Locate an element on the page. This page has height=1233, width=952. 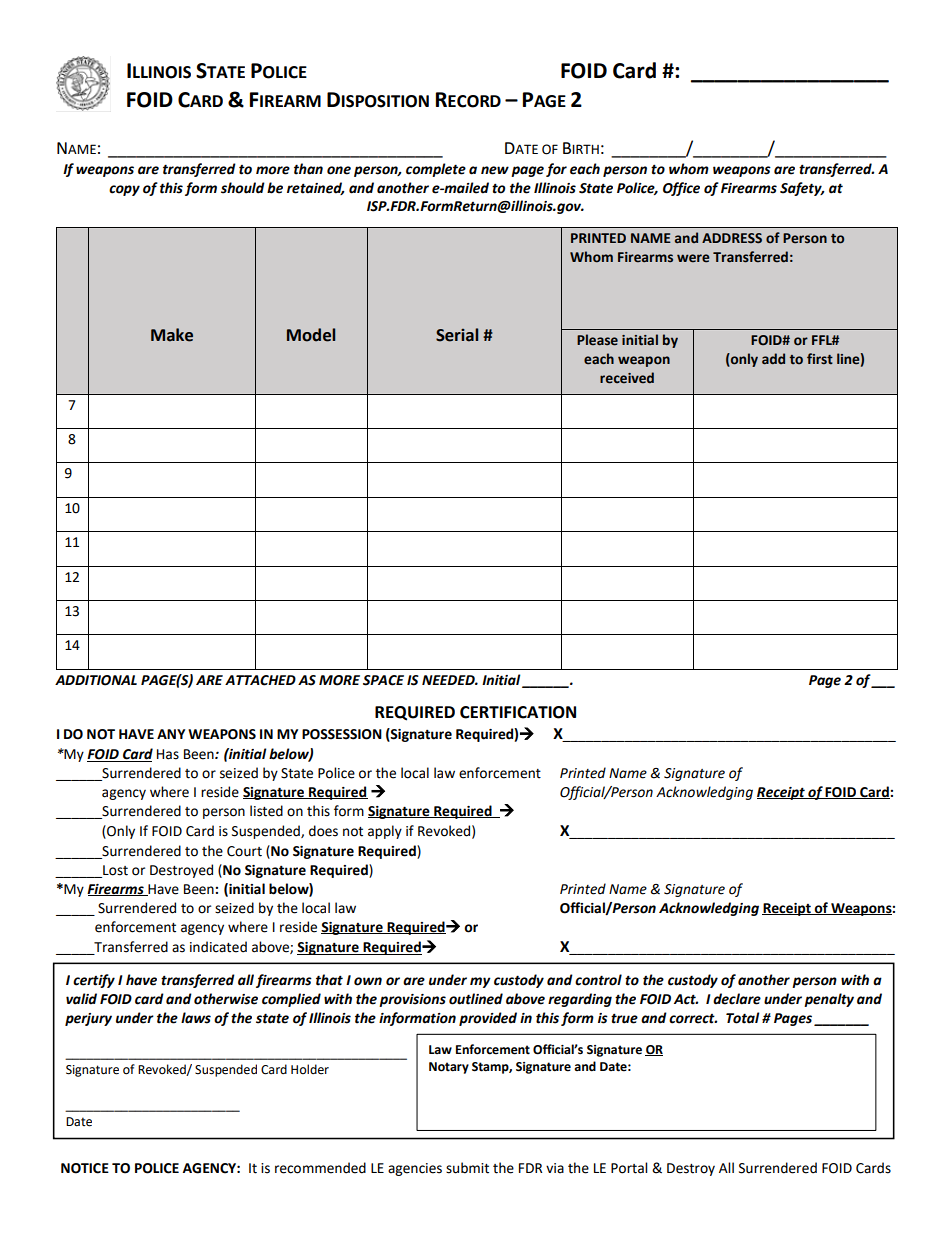
indicated is located at coordinates (218, 947).
